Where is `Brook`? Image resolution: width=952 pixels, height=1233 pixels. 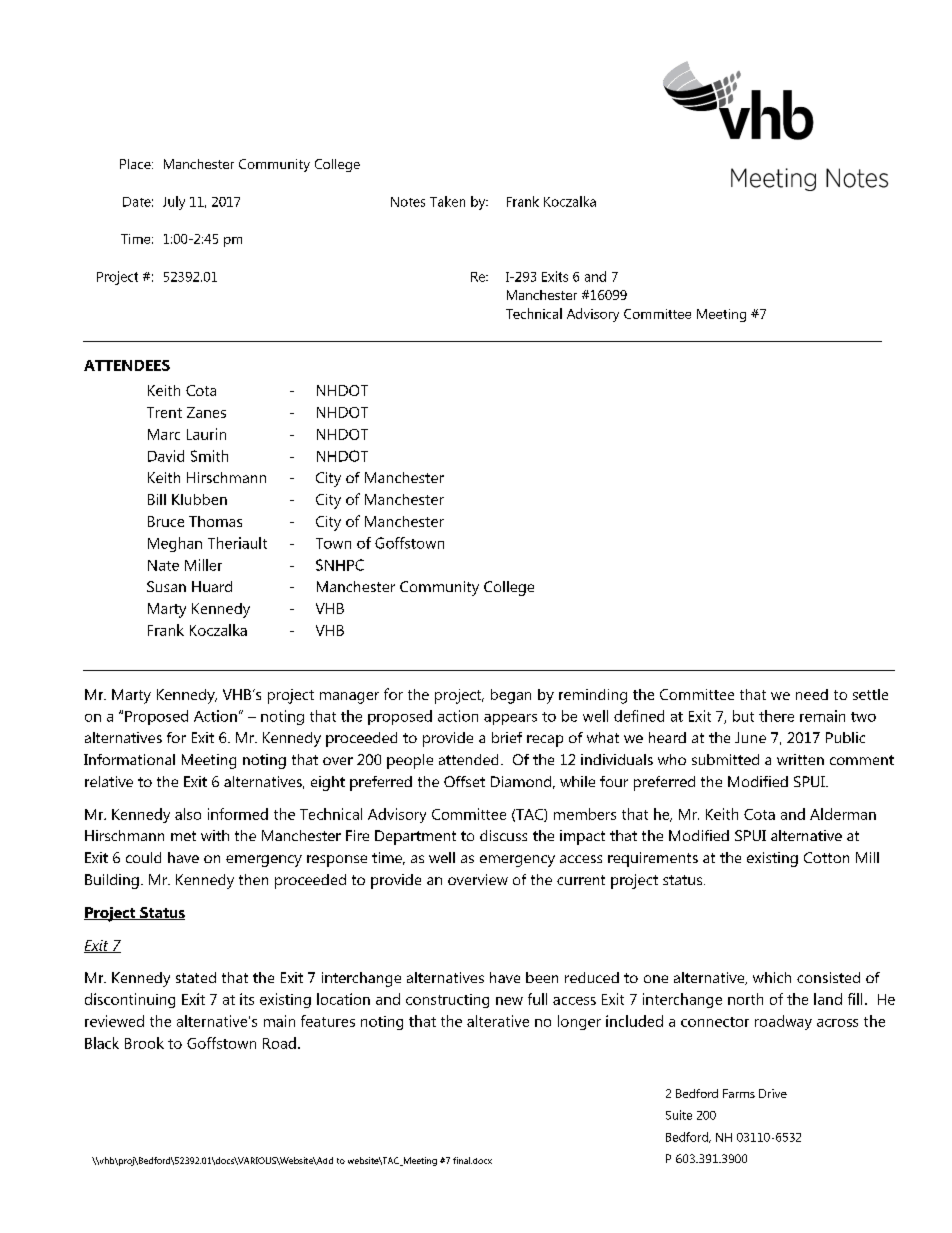 Brook is located at coordinates (144, 1043).
